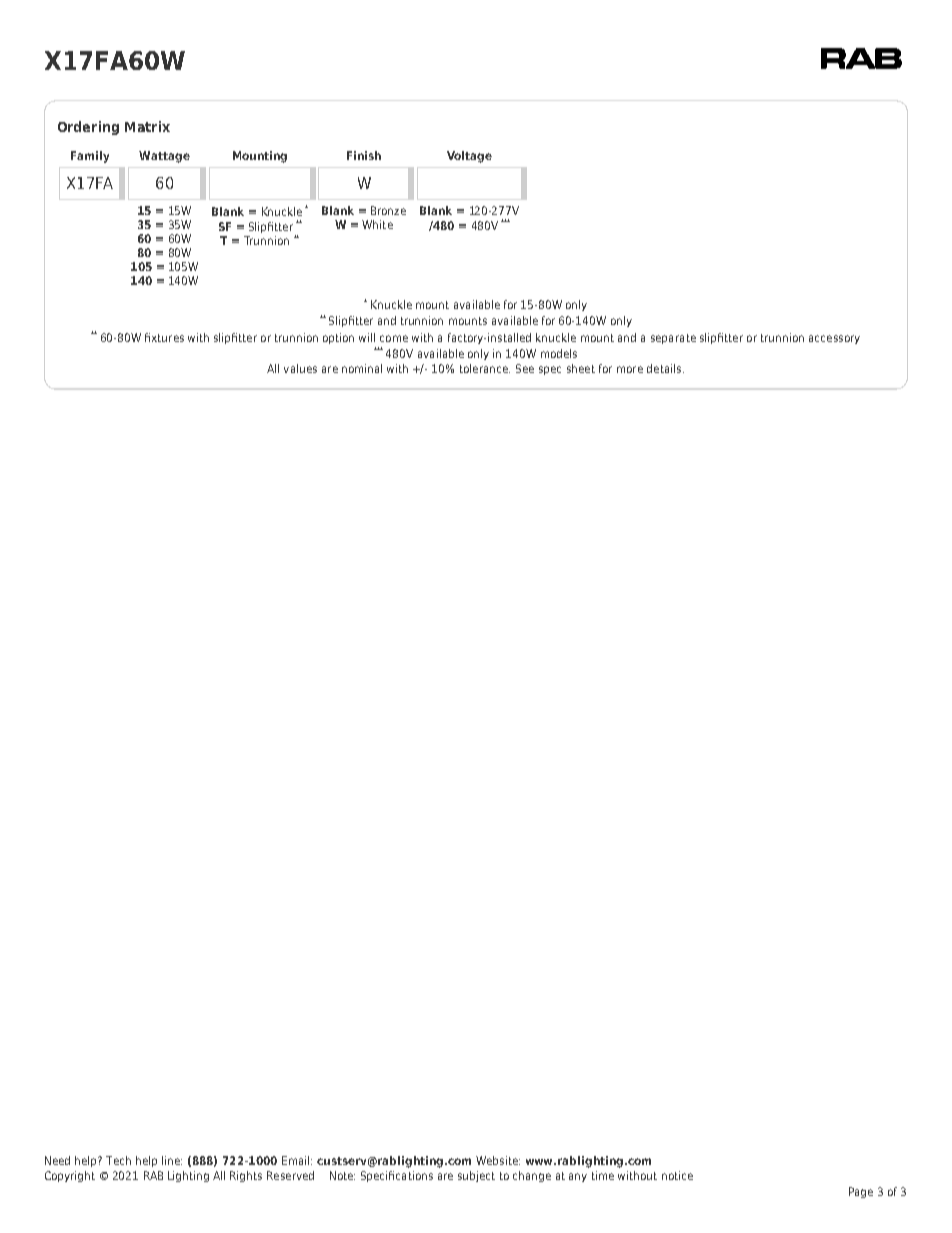 The height and width of the document is (1233, 952). What do you see at coordinates (665, 368) in the document?
I see `details` at bounding box center [665, 368].
